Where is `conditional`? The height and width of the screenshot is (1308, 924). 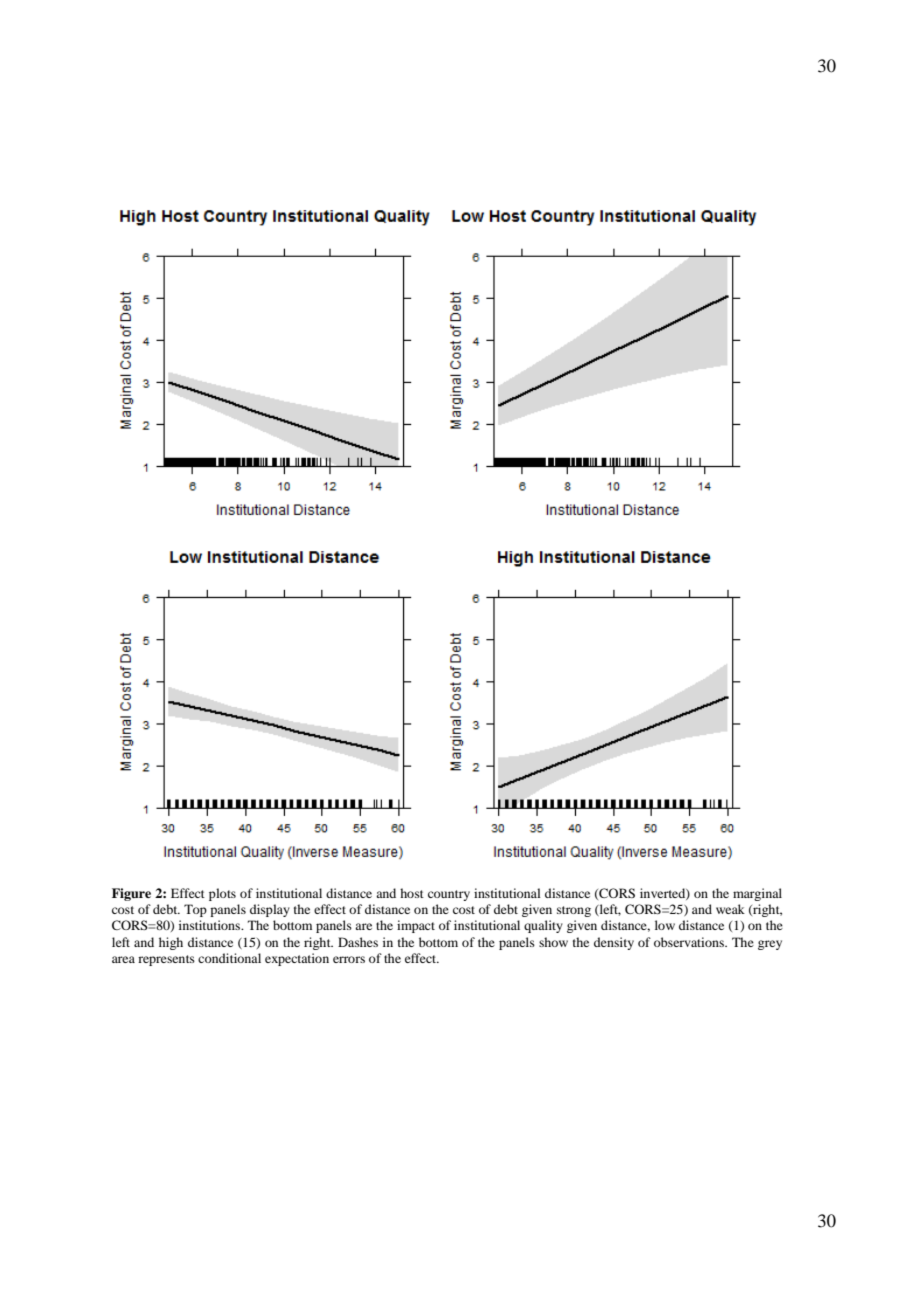
conditional is located at coordinates (229, 958).
